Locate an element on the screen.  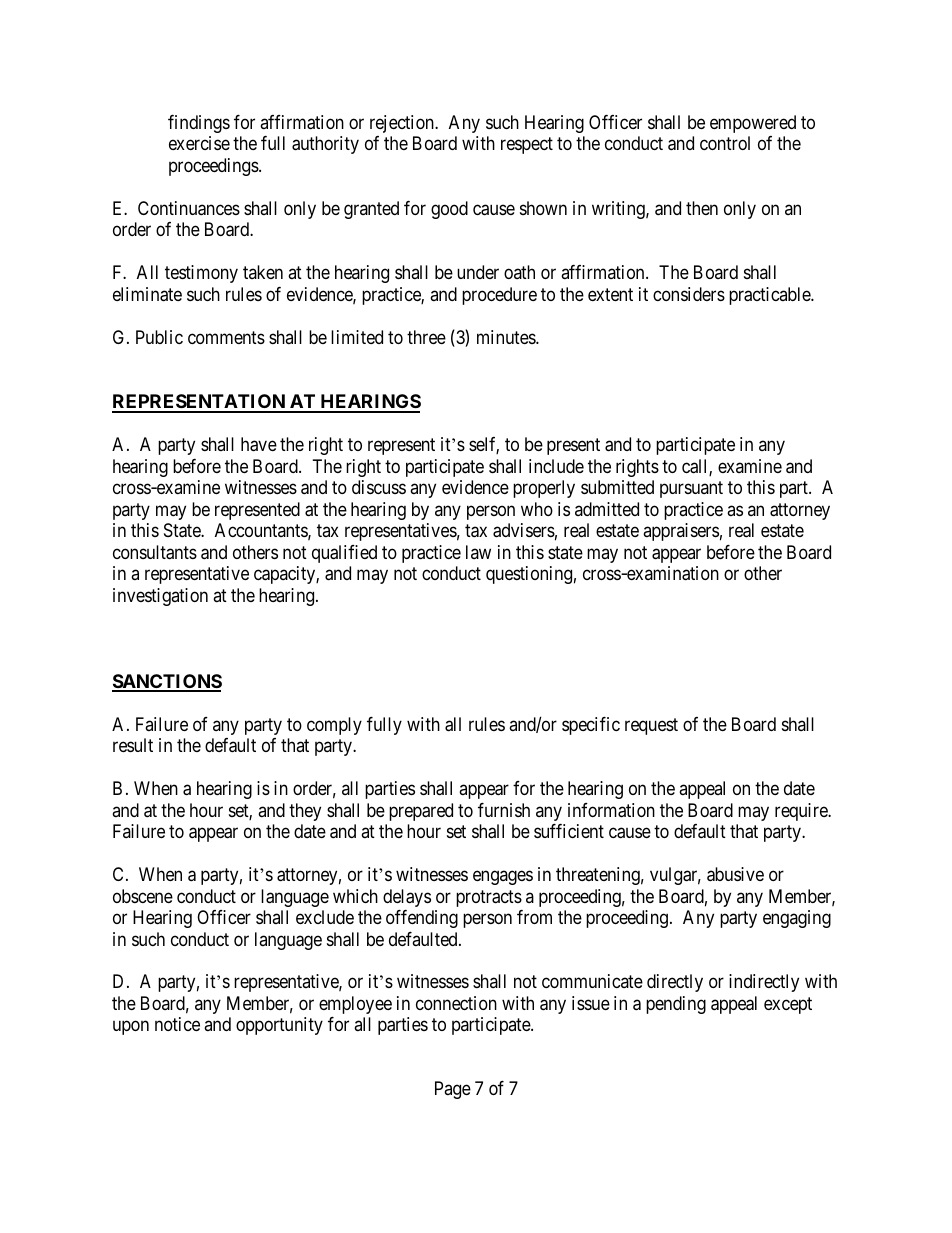
furnish is located at coordinates (504, 810).
